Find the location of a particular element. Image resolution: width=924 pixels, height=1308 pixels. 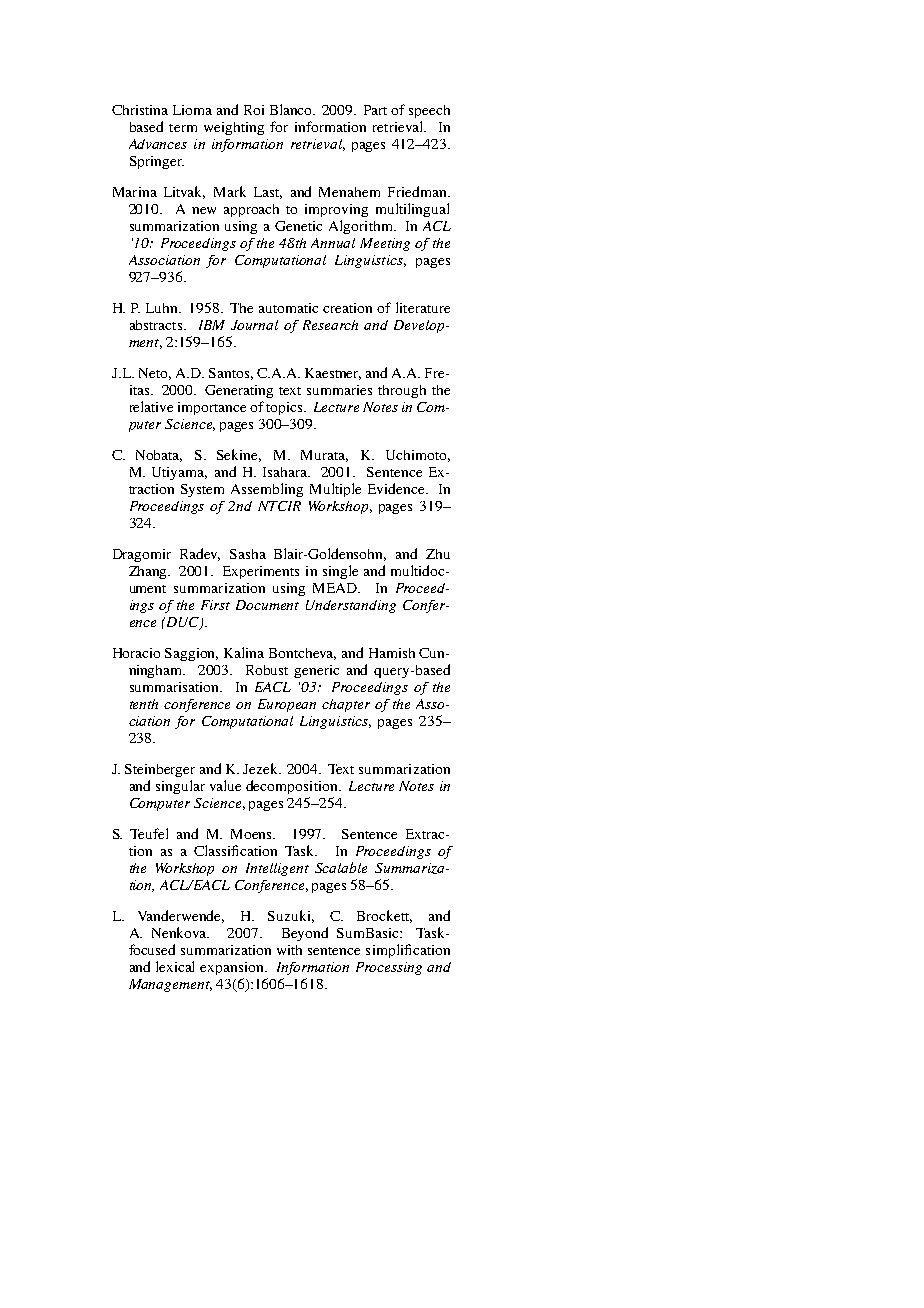

lexical is located at coordinates (175, 966).
